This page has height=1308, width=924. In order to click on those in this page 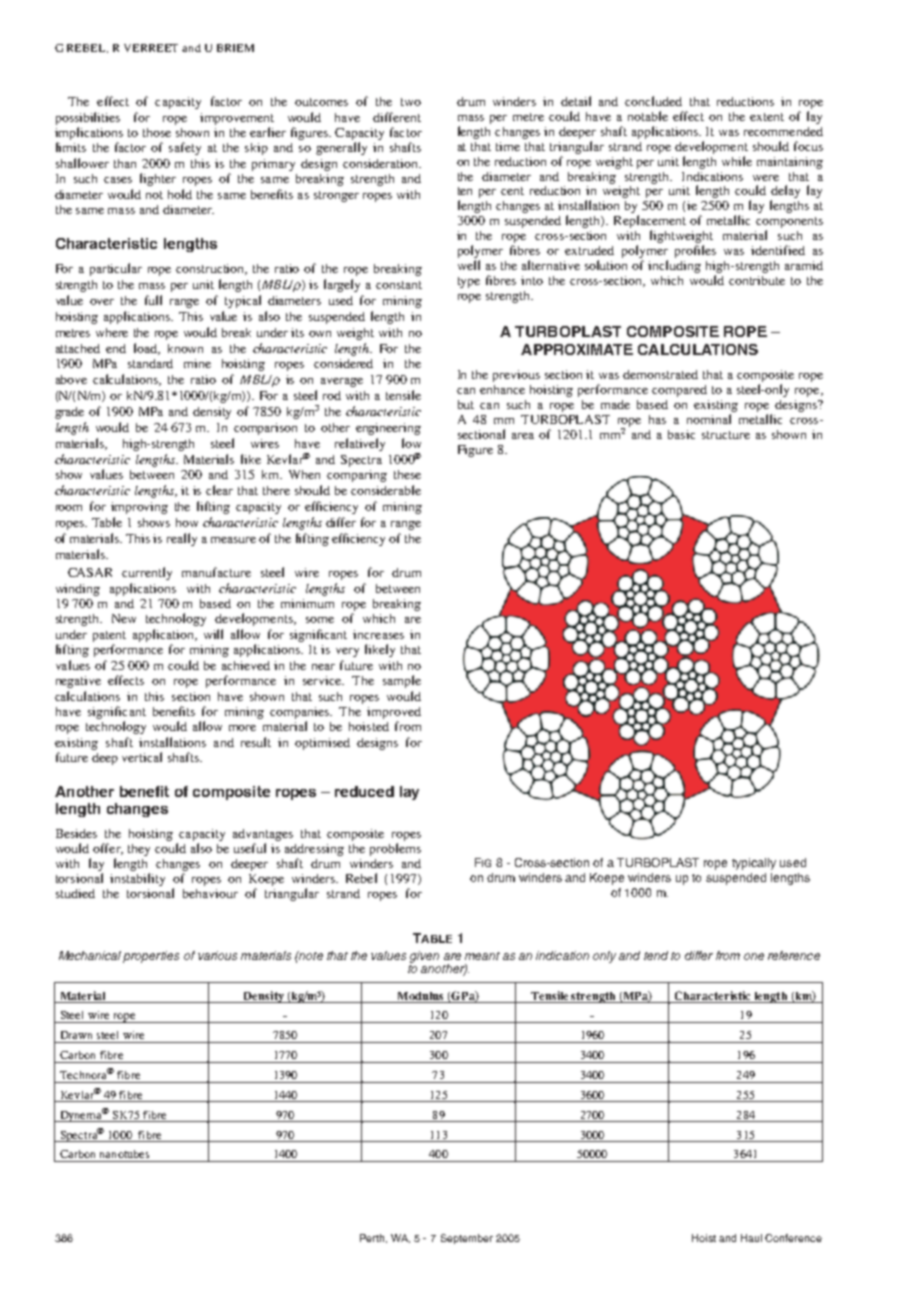, I will do `click(157, 132)`.
